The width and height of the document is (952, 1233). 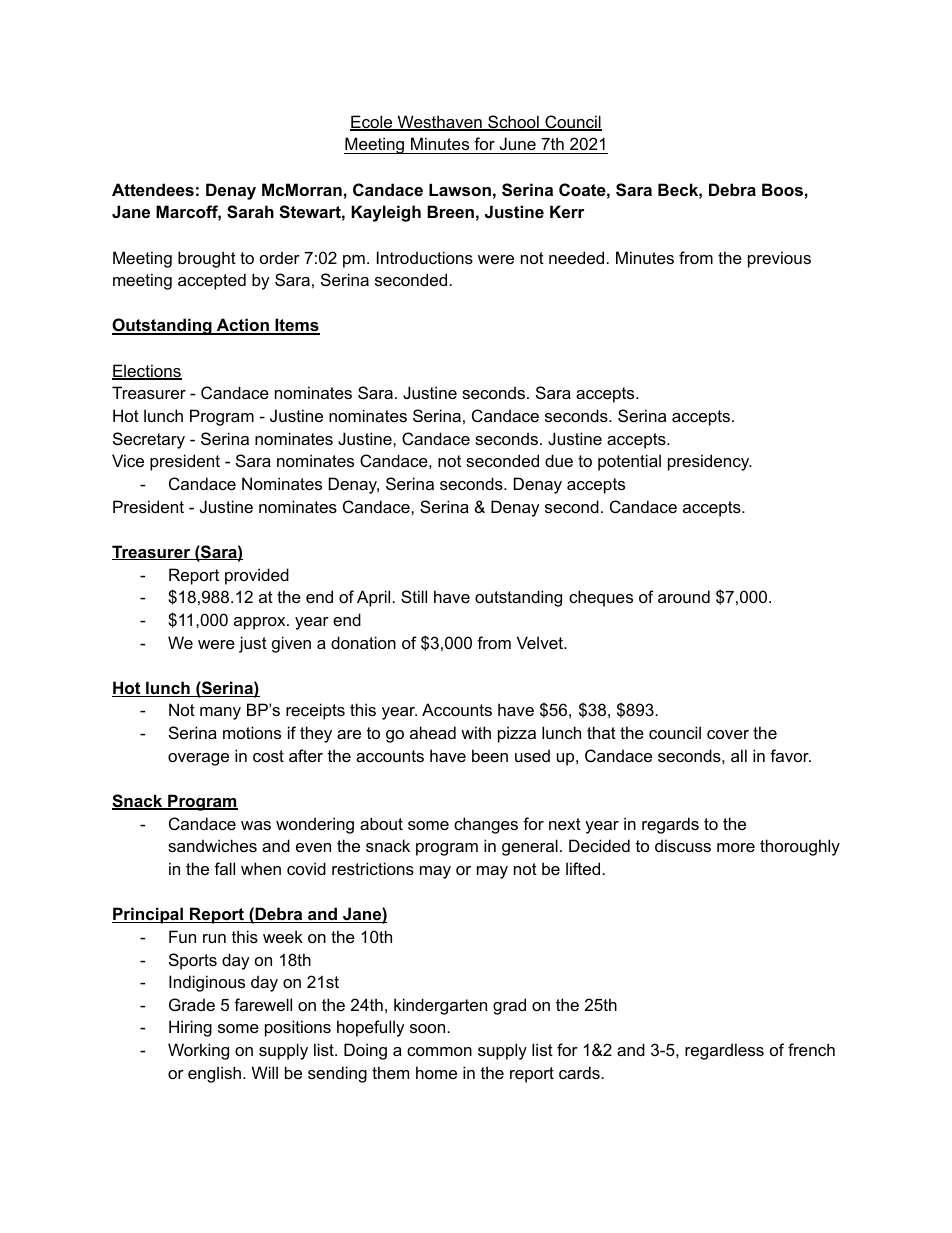 What do you see at coordinates (439, 1051) in the document?
I see `common` at bounding box center [439, 1051].
